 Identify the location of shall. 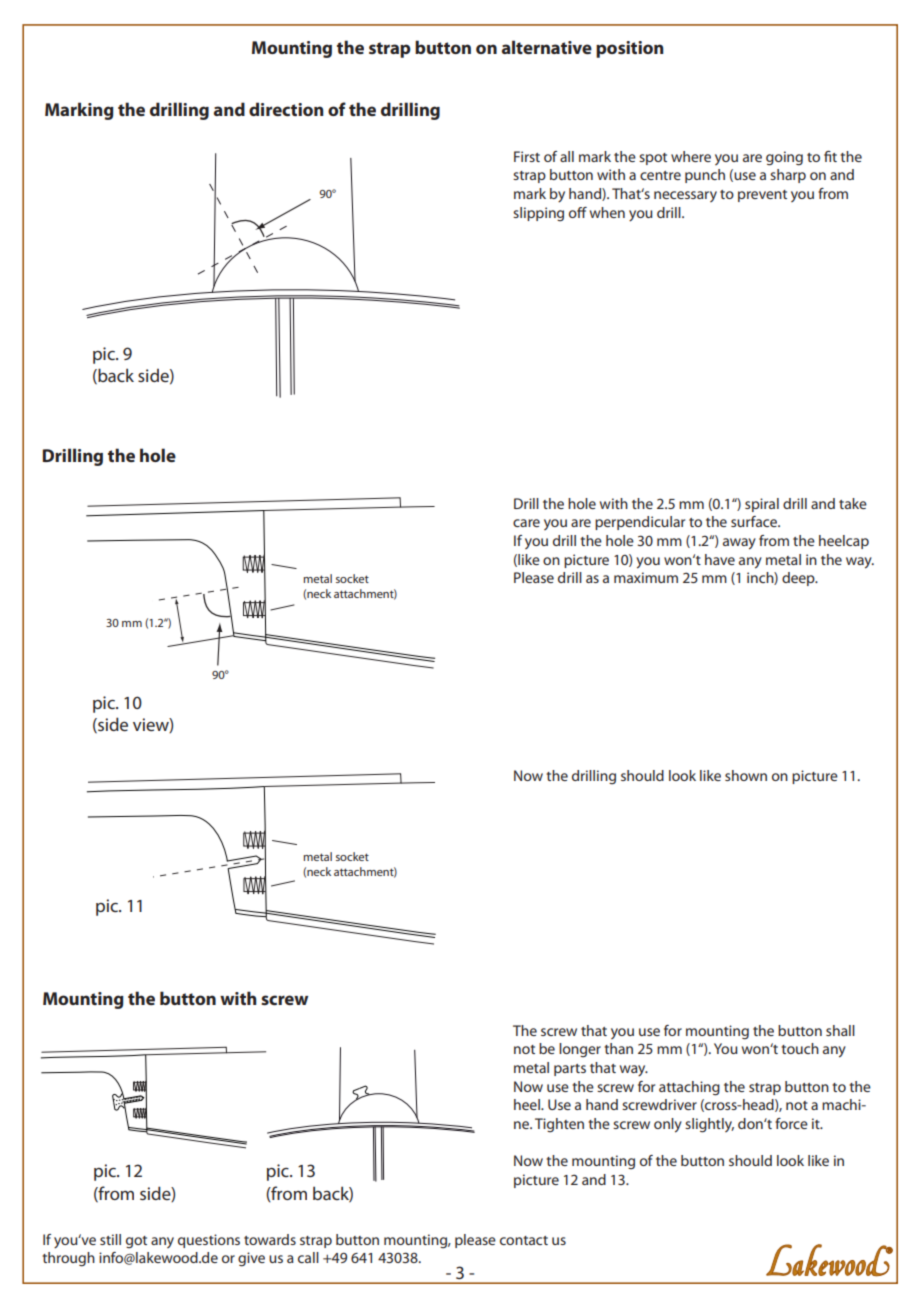
(840, 1030).
